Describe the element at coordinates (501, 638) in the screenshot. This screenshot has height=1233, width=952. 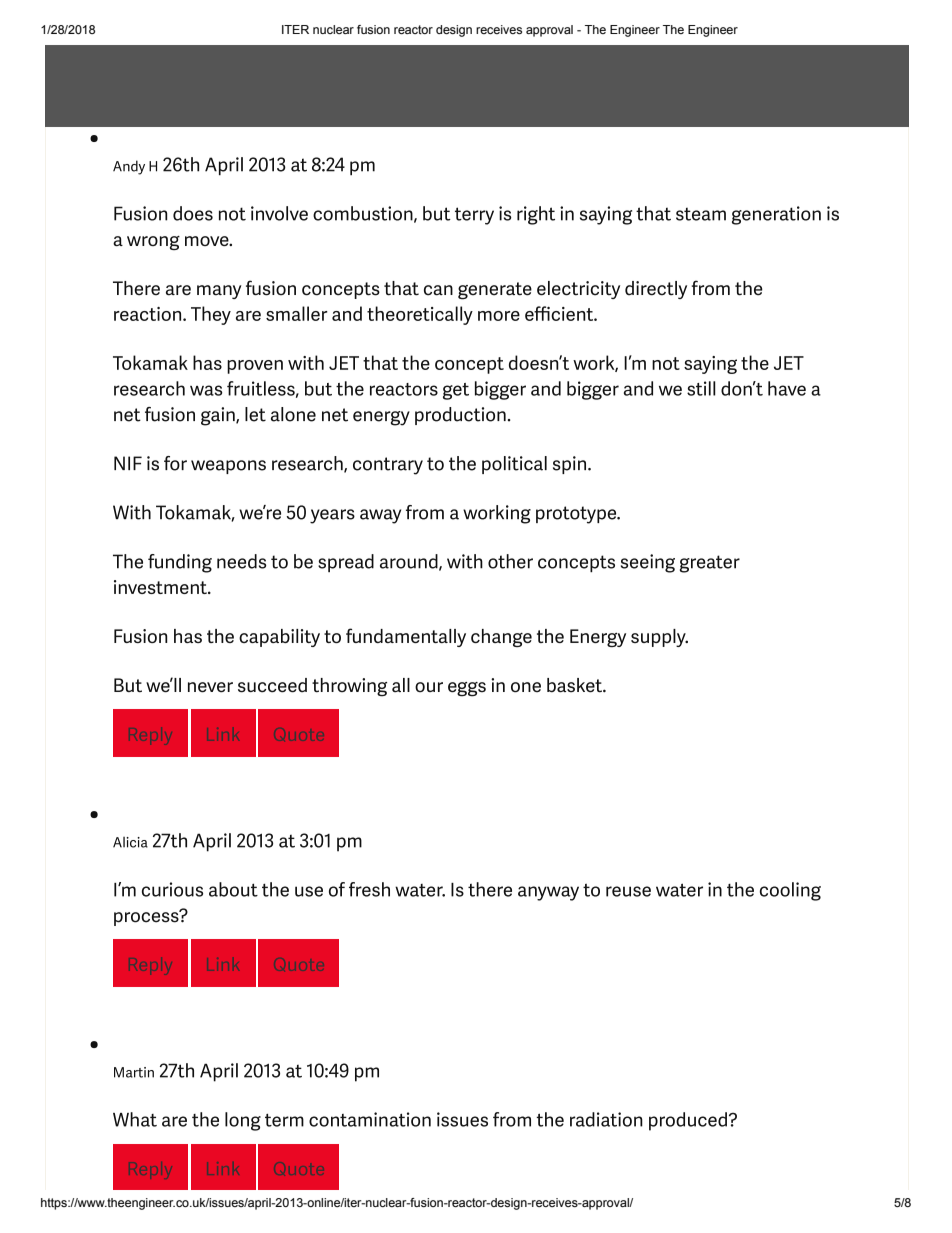
I see `change` at that location.
